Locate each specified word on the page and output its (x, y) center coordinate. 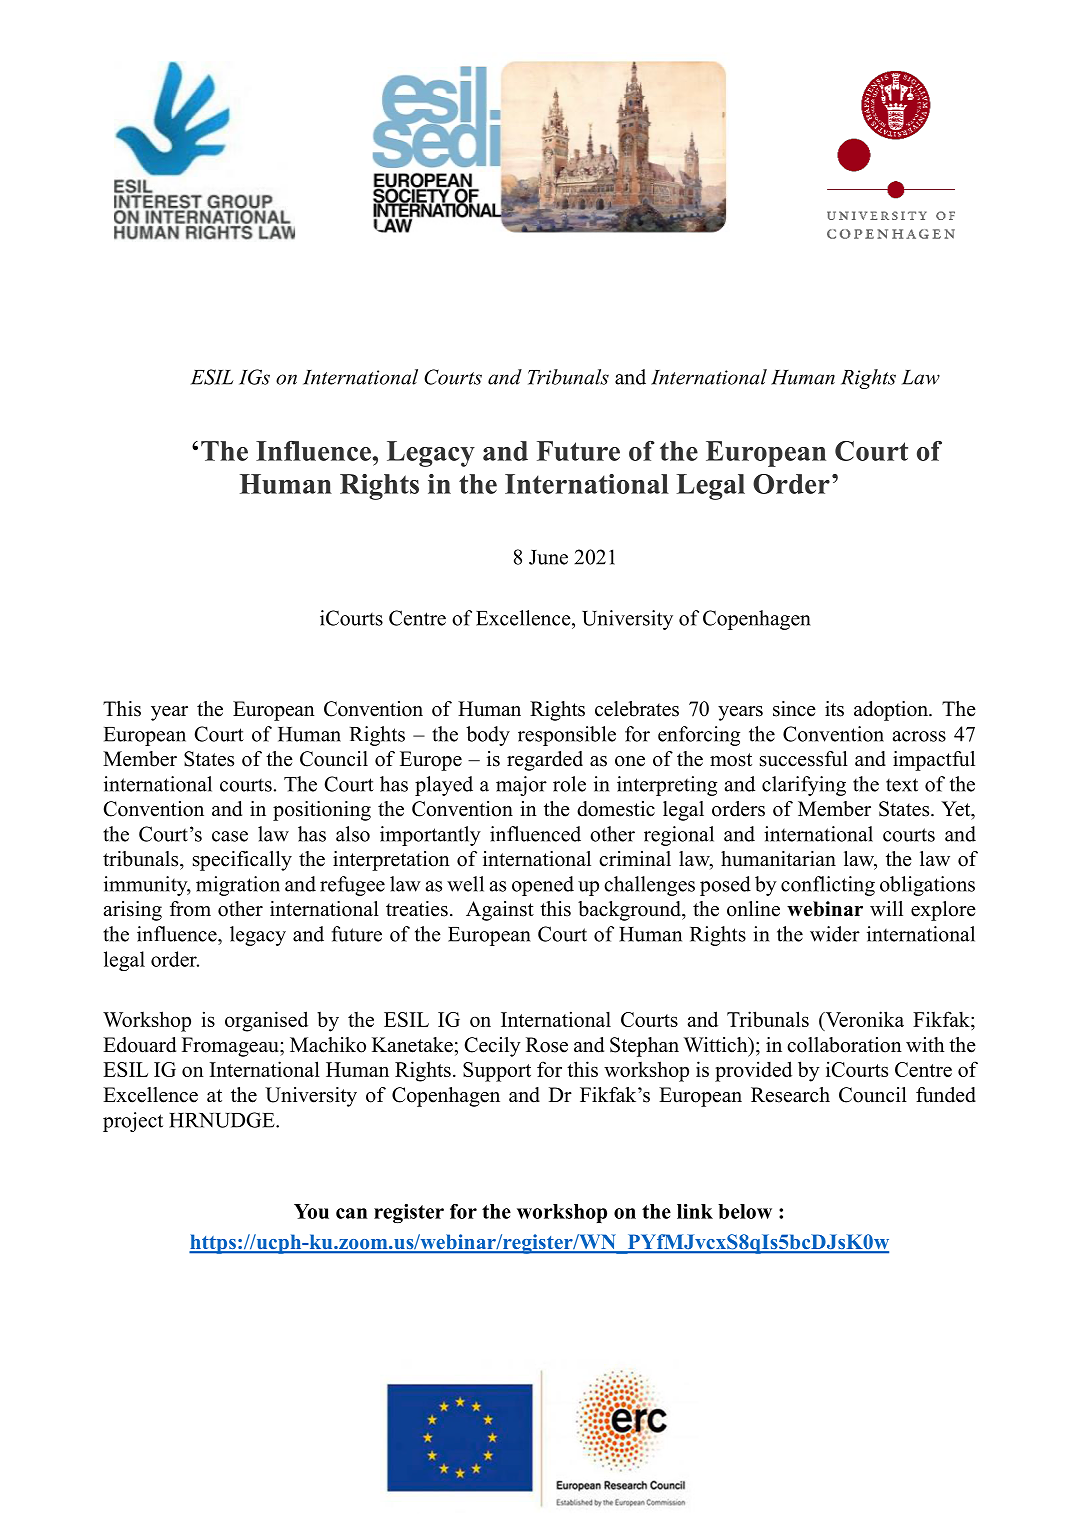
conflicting (828, 886)
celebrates (637, 709)
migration (238, 886)
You (311, 1211)
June (548, 557)
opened (543, 886)
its (834, 709)
